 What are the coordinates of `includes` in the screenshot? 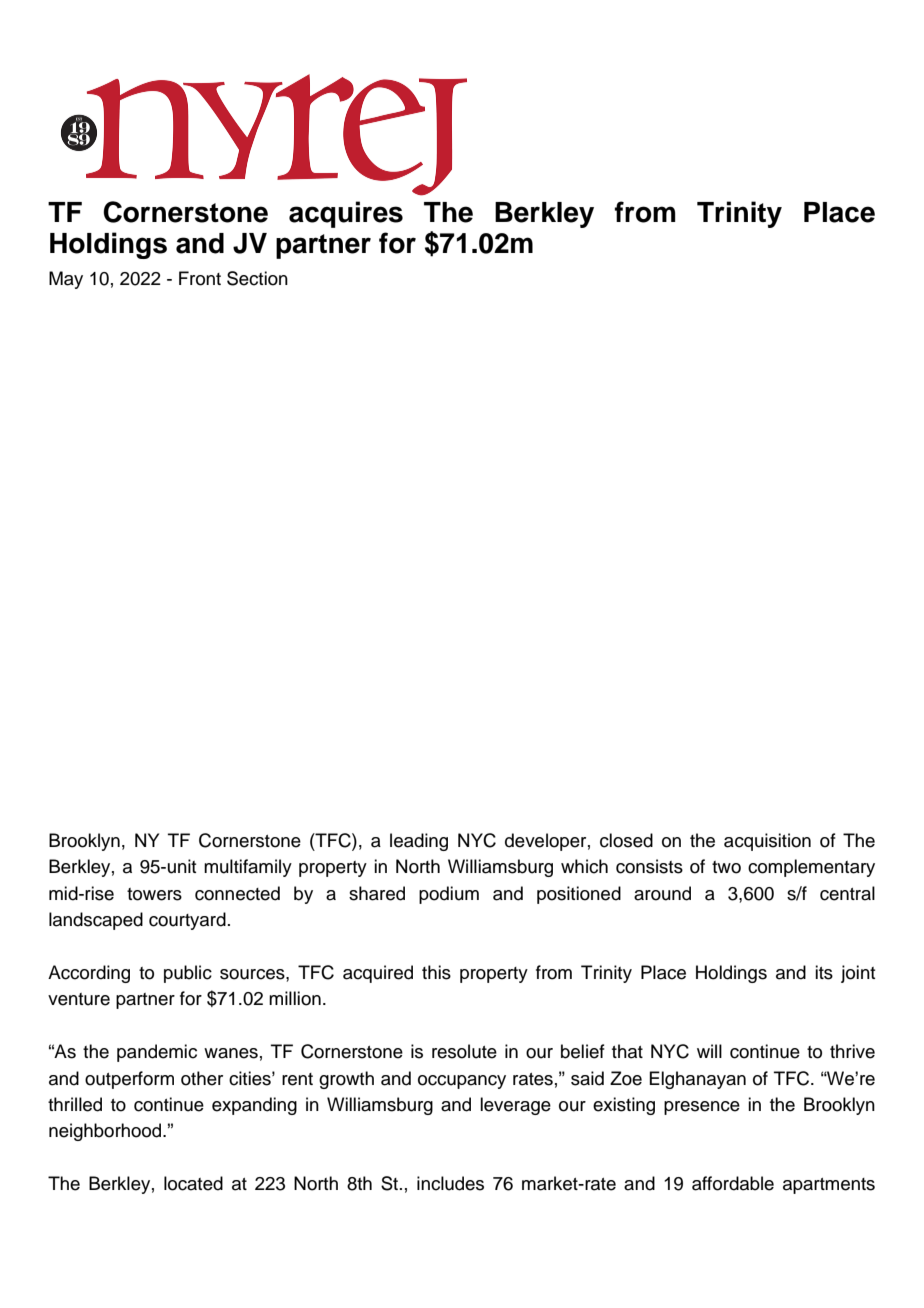 It's located at (450, 1183).
